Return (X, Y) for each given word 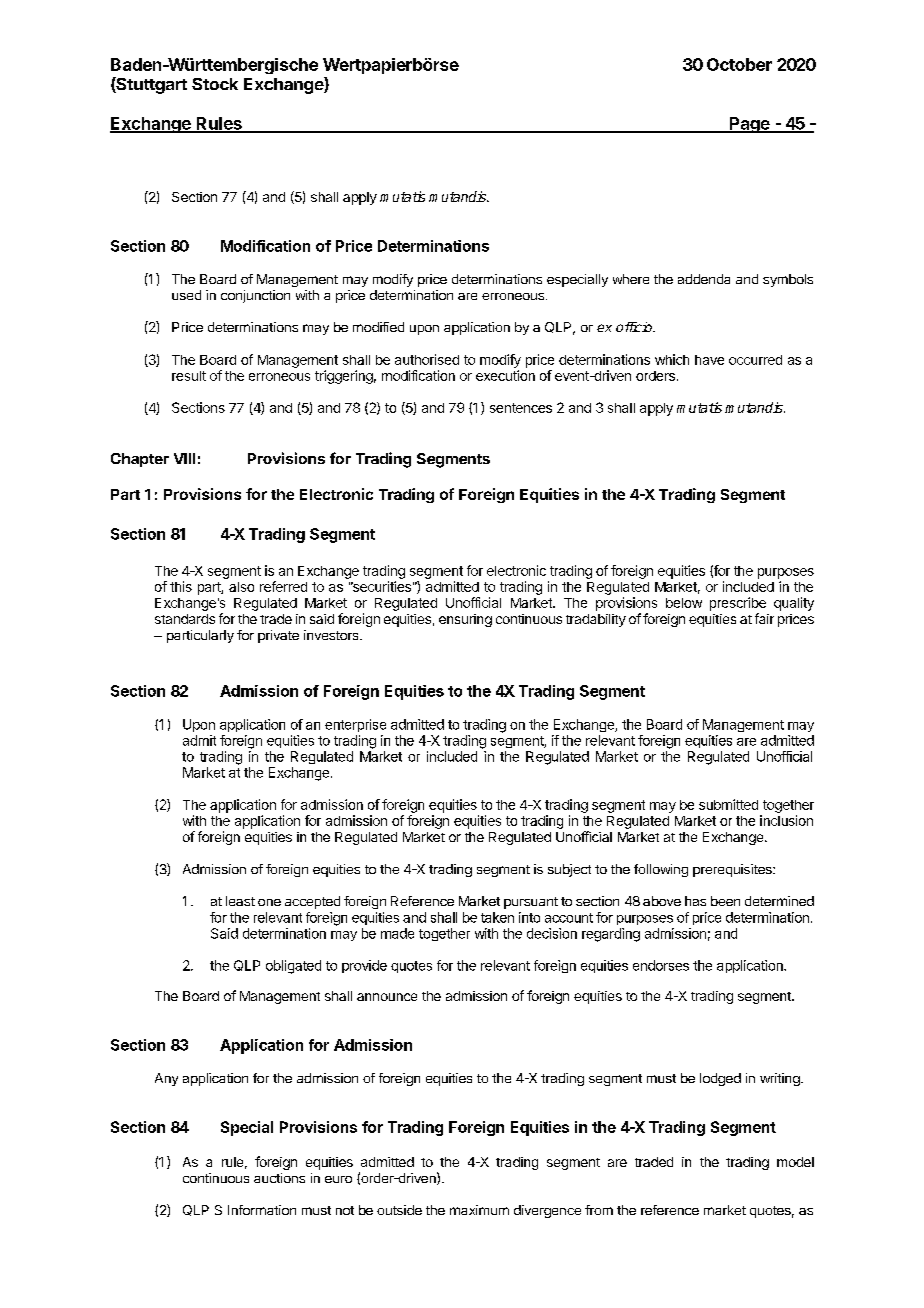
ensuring (465, 620)
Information (262, 1210)
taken (497, 917)
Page (750, 125)
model (795, 1162)
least (240, 901)
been (725, 901)
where (631, 279)
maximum (479, 1210)
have (709, 360)
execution (505, 375)
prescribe (738, 604)
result (189, 376)
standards (185, 619)
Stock (215, 84)
